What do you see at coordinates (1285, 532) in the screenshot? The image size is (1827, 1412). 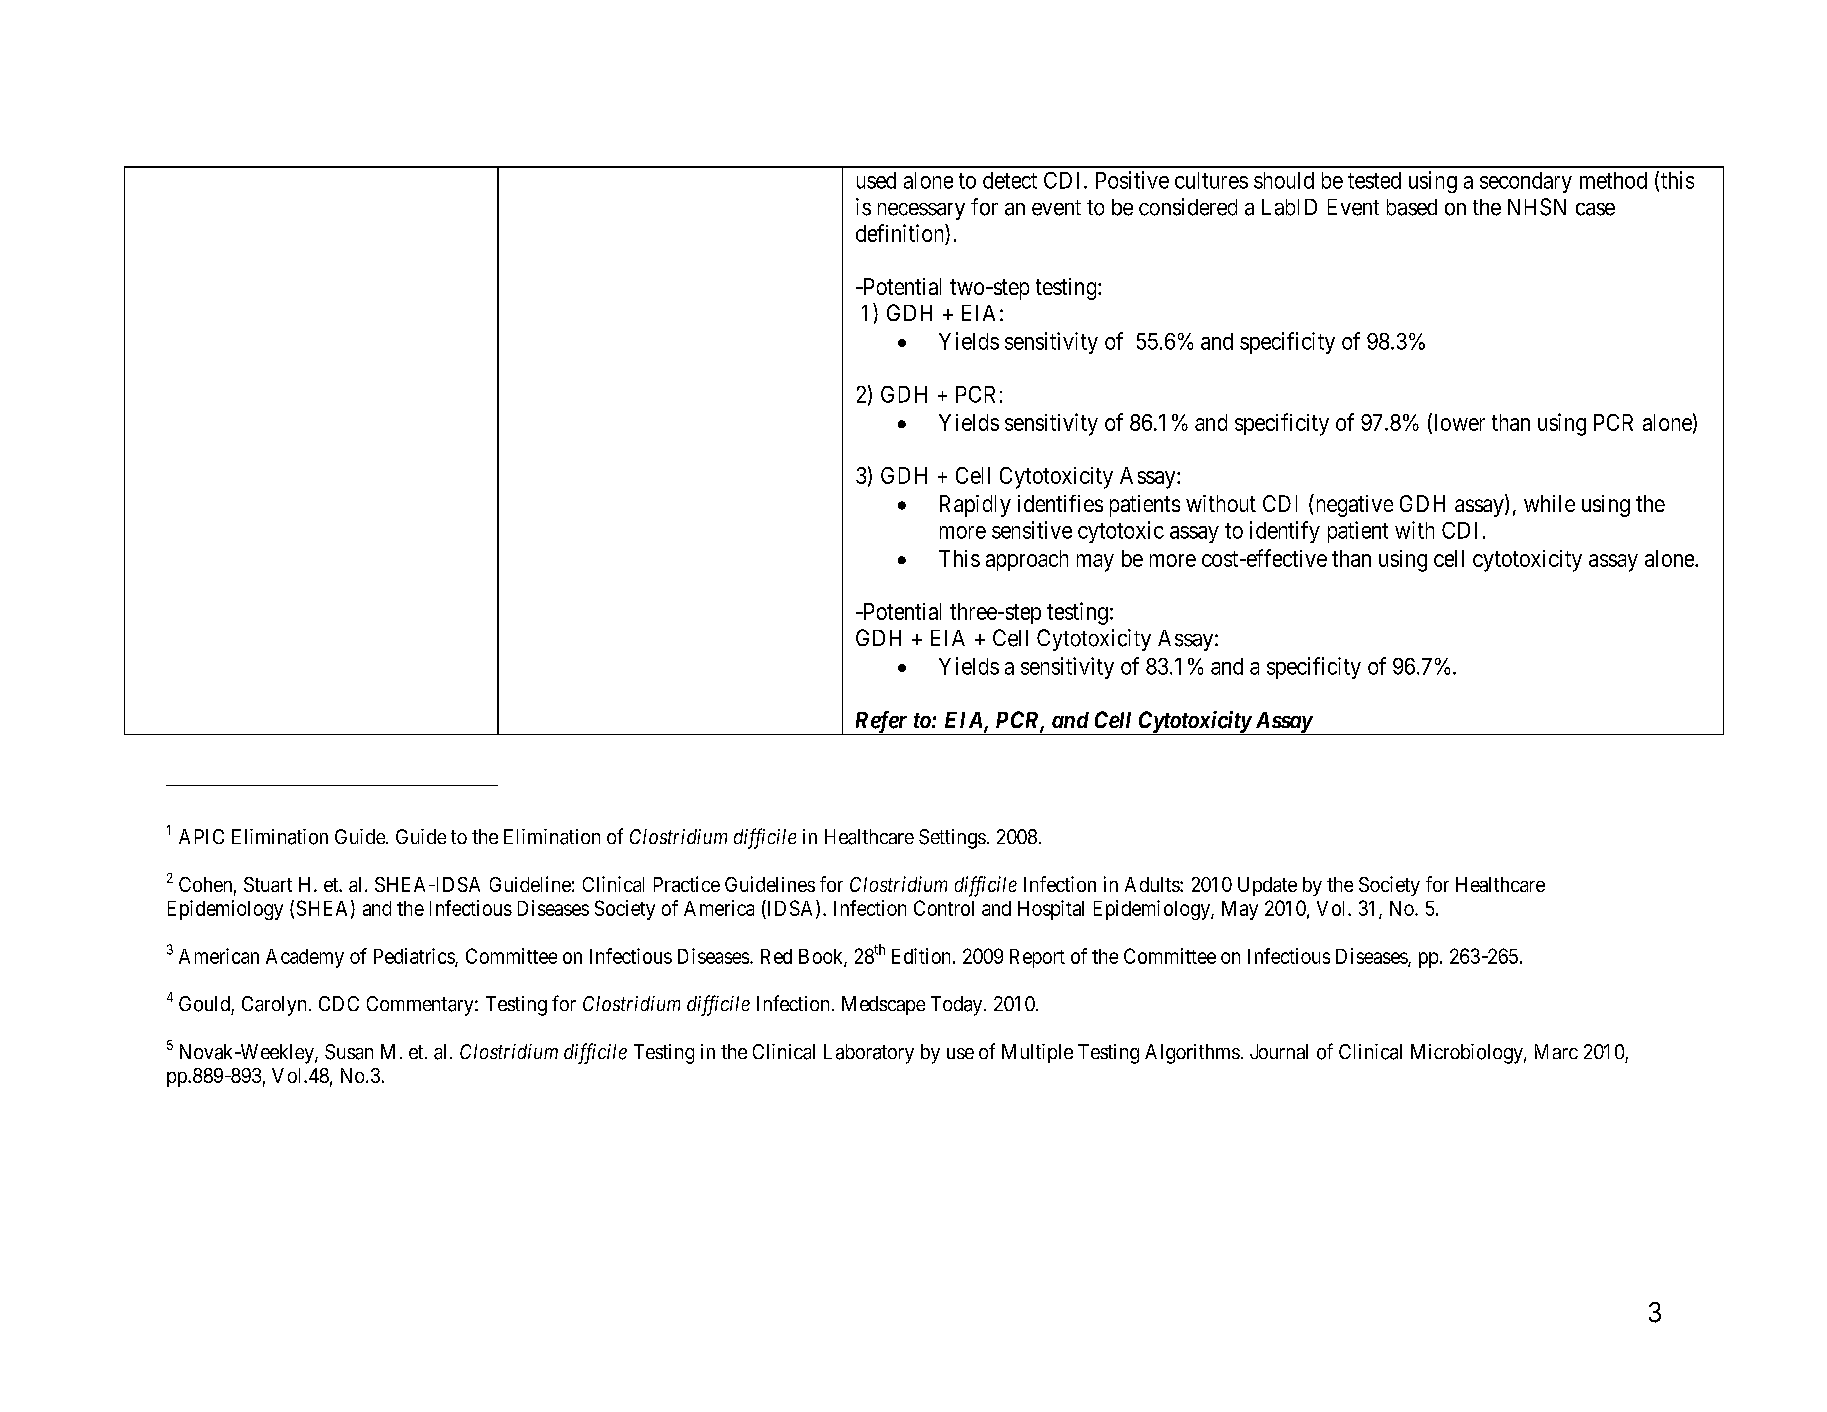 I see `identify` at bounding box center [1285, 532].
